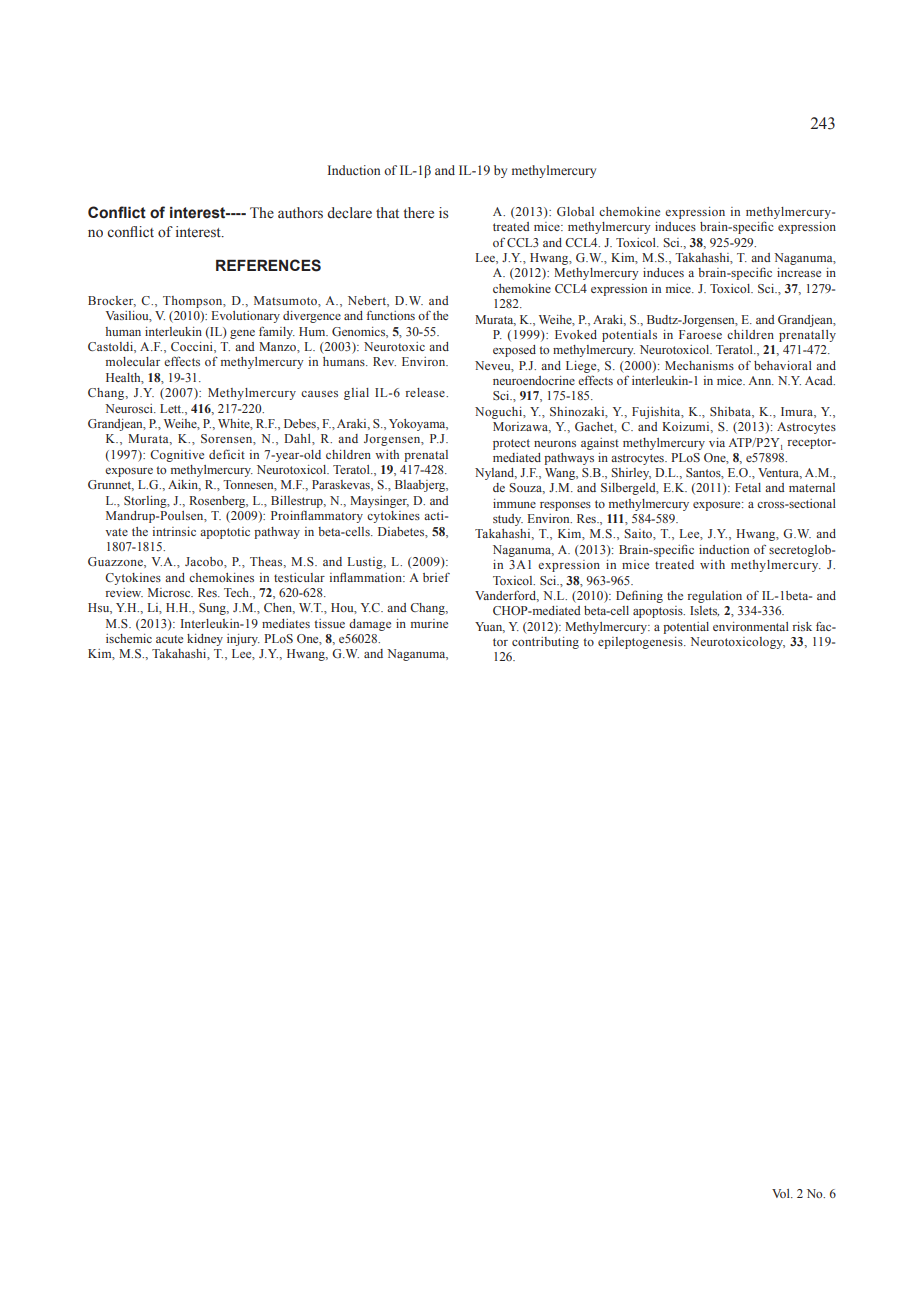 This document has width=924, height=1308. What do you see at coordinates (429, 623) in the document?
I see `murine` at bounding box center [429, 623].
